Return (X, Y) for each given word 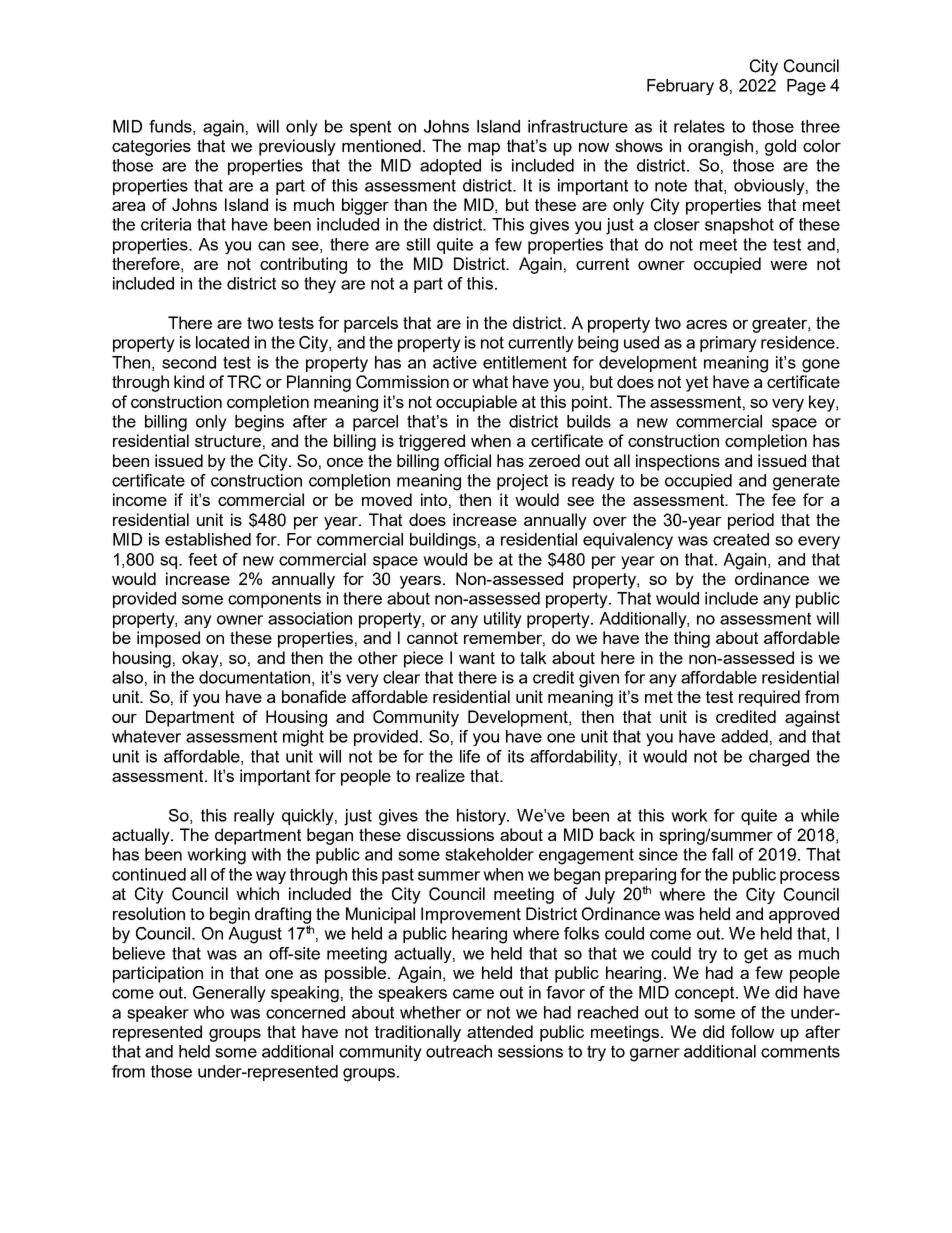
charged (779, 758)
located (222, 342)
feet (202, 559)
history (483, 817)
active (455, 362)
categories (151, 147)
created (741, 539)
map (484, 149)
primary (728, 344)
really (254, 817)
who (208, 1012)
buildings (443, 541)
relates (699, 126)
